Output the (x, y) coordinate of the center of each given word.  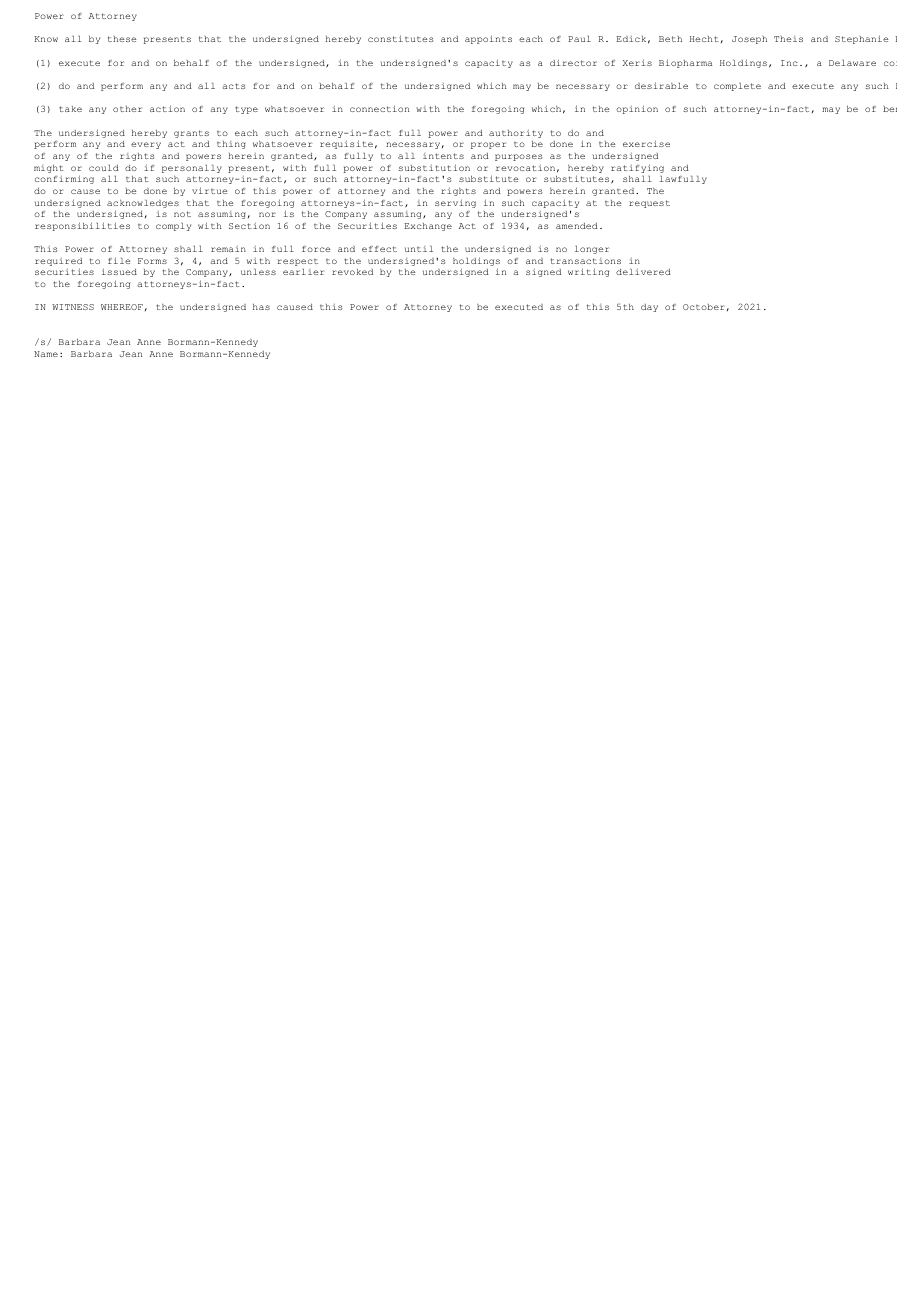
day (649, 308)
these (122, 39)
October (704, 307)
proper (488, 145)
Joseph (749, 40)
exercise (646, 143)
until (419, 249)
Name (46, 354)
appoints (488, 39)
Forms (152, 261)
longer (592, 250)
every (146, 145)
